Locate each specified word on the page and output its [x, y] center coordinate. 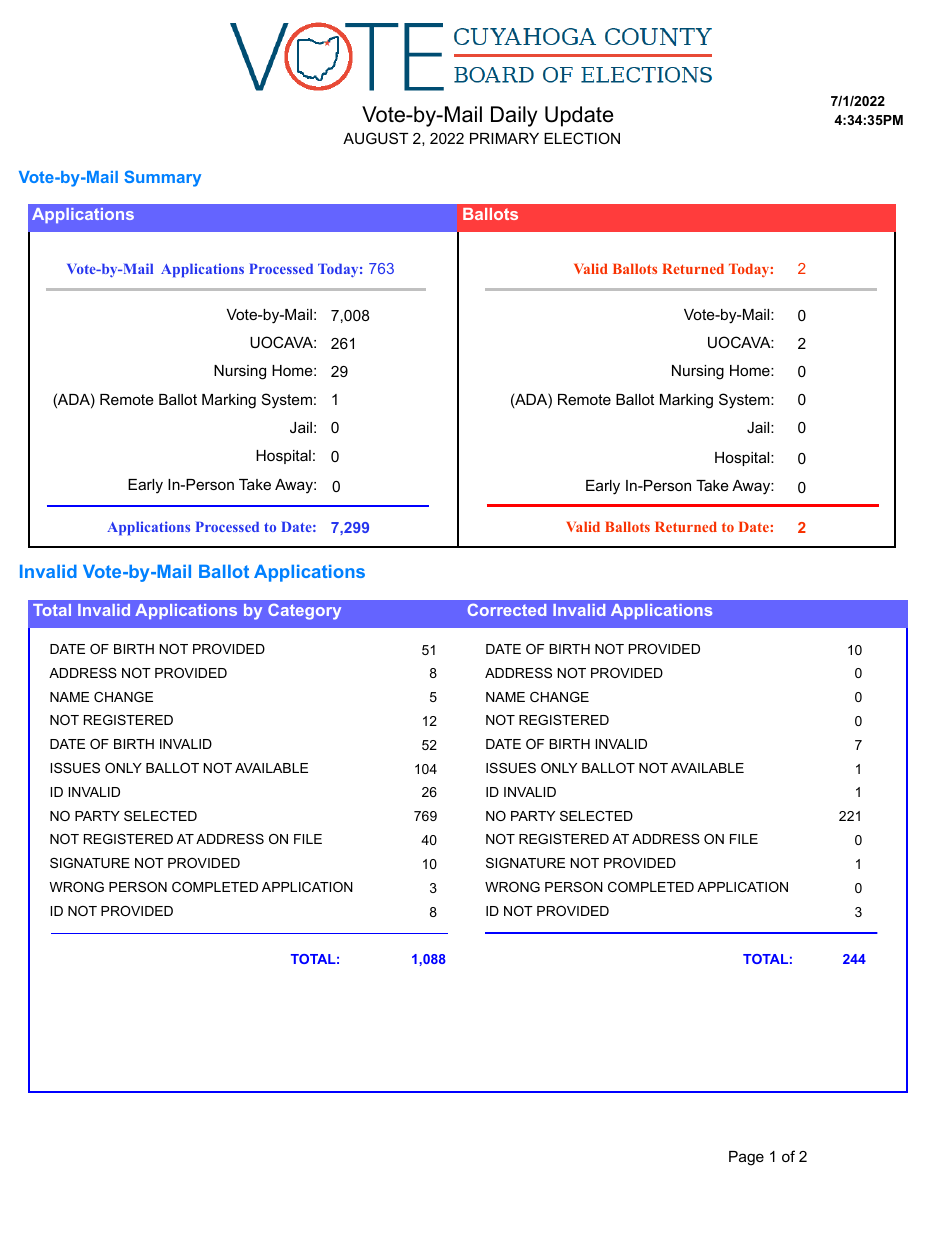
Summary [162, 178]
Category [304, 612]
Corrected [507, 610]
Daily [514, 116]
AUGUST [375, 138]
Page [746, 1158]
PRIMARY [504, 138]
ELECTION [582, 138]
